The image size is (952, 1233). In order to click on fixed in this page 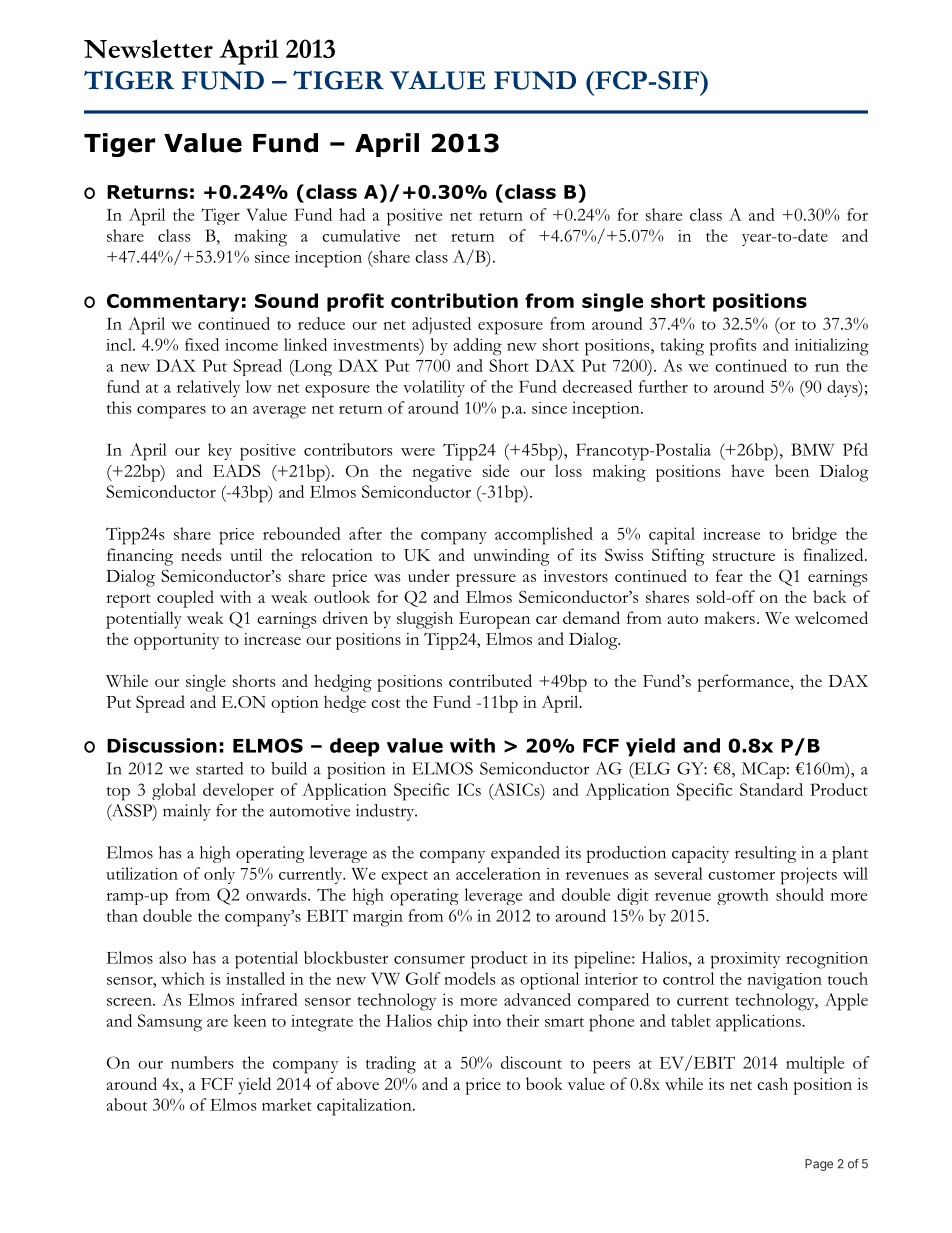, I will do `click(202, 344)`.
